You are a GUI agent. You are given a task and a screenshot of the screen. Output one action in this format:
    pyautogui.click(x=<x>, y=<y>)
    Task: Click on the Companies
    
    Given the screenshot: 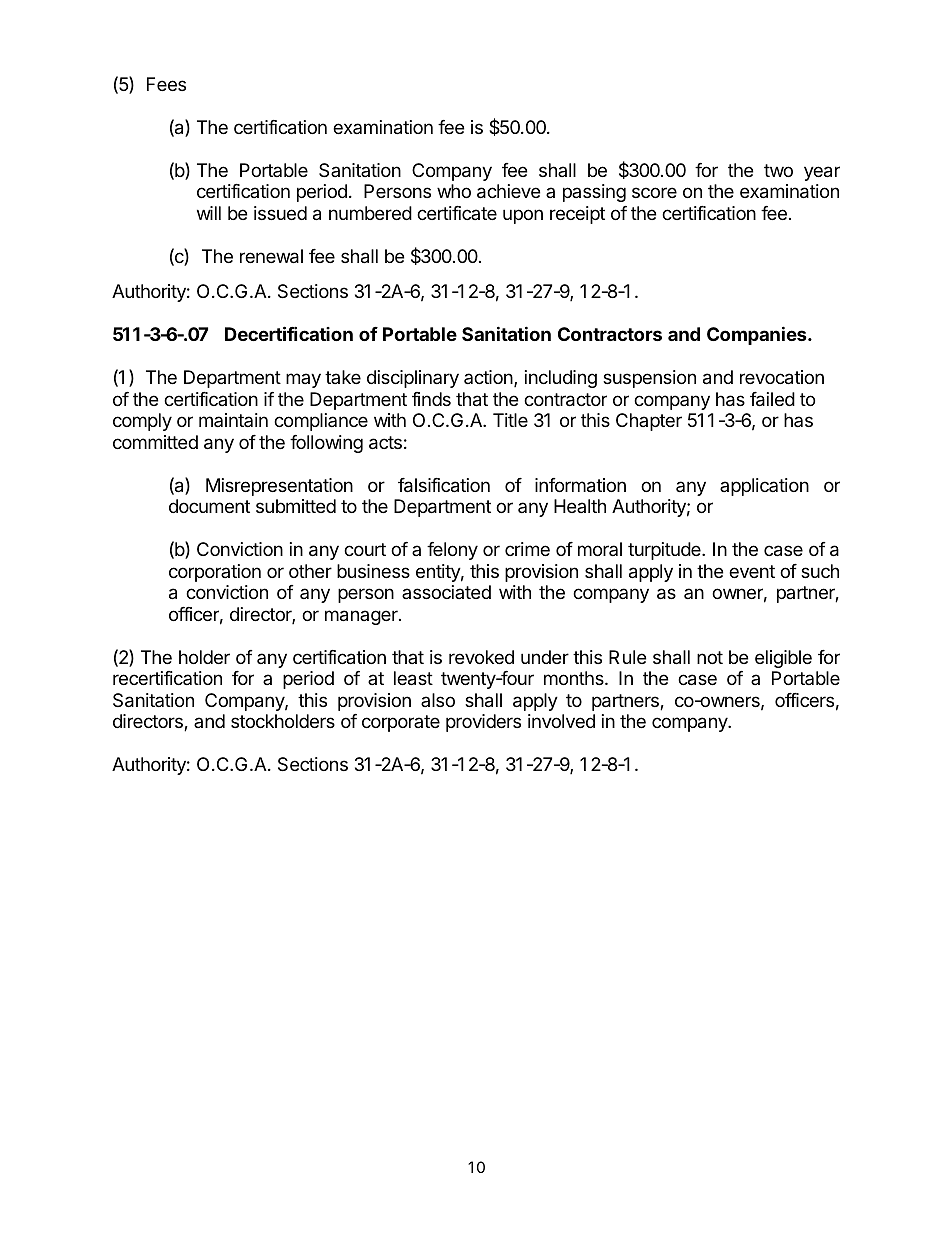 What is the action you would take?
    pyautogui.click(x=758, y=335)
